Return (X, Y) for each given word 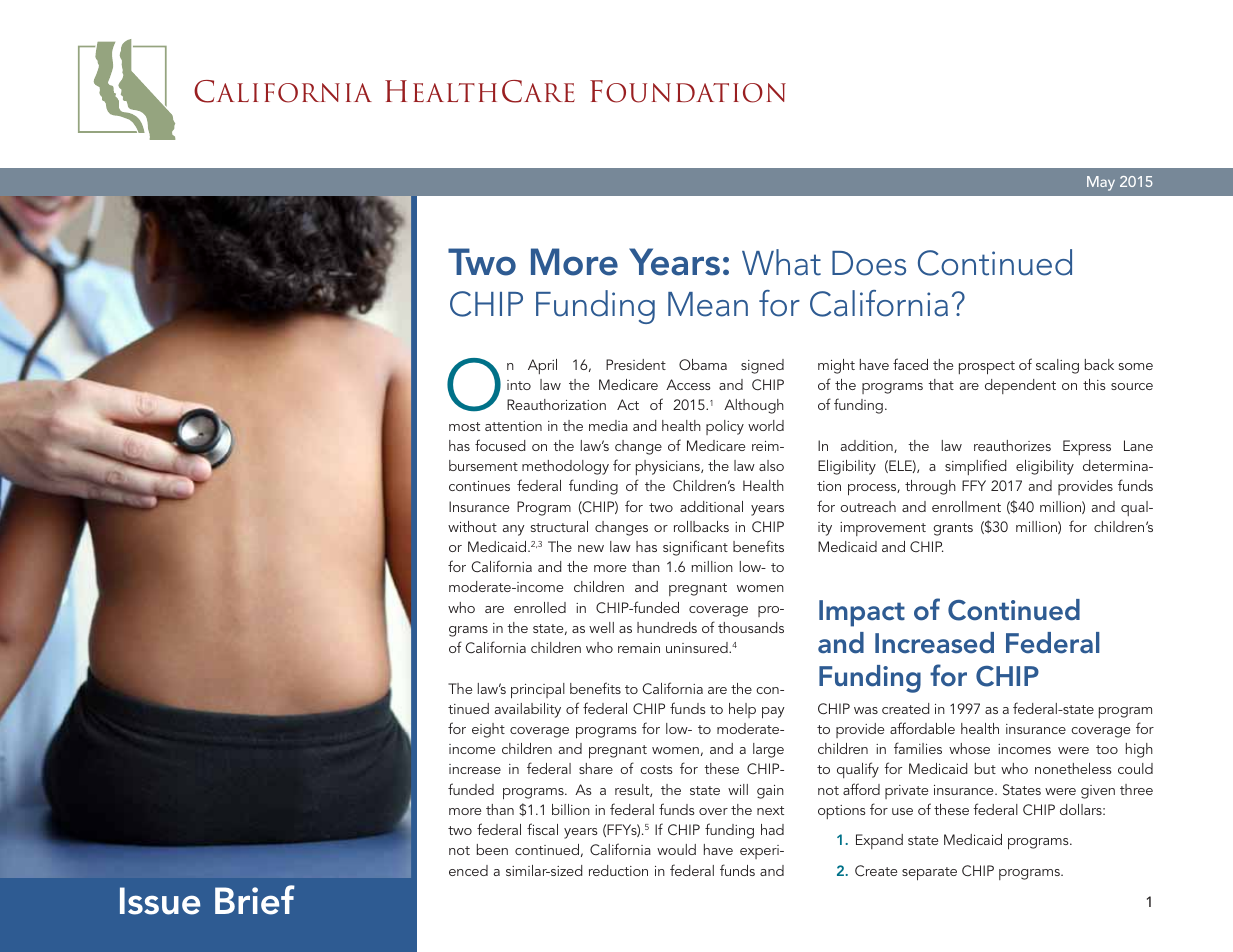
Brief (255, 900)
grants (953, 529)
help (742, 710)
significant (695, 548)
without (472, 526)
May (1101, 183)
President (636, 364)
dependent (1020, 386)
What (781, 262)
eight (488, 730)
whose (969, 748)
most (464, 426)
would (676, 849)
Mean (708, 304)
